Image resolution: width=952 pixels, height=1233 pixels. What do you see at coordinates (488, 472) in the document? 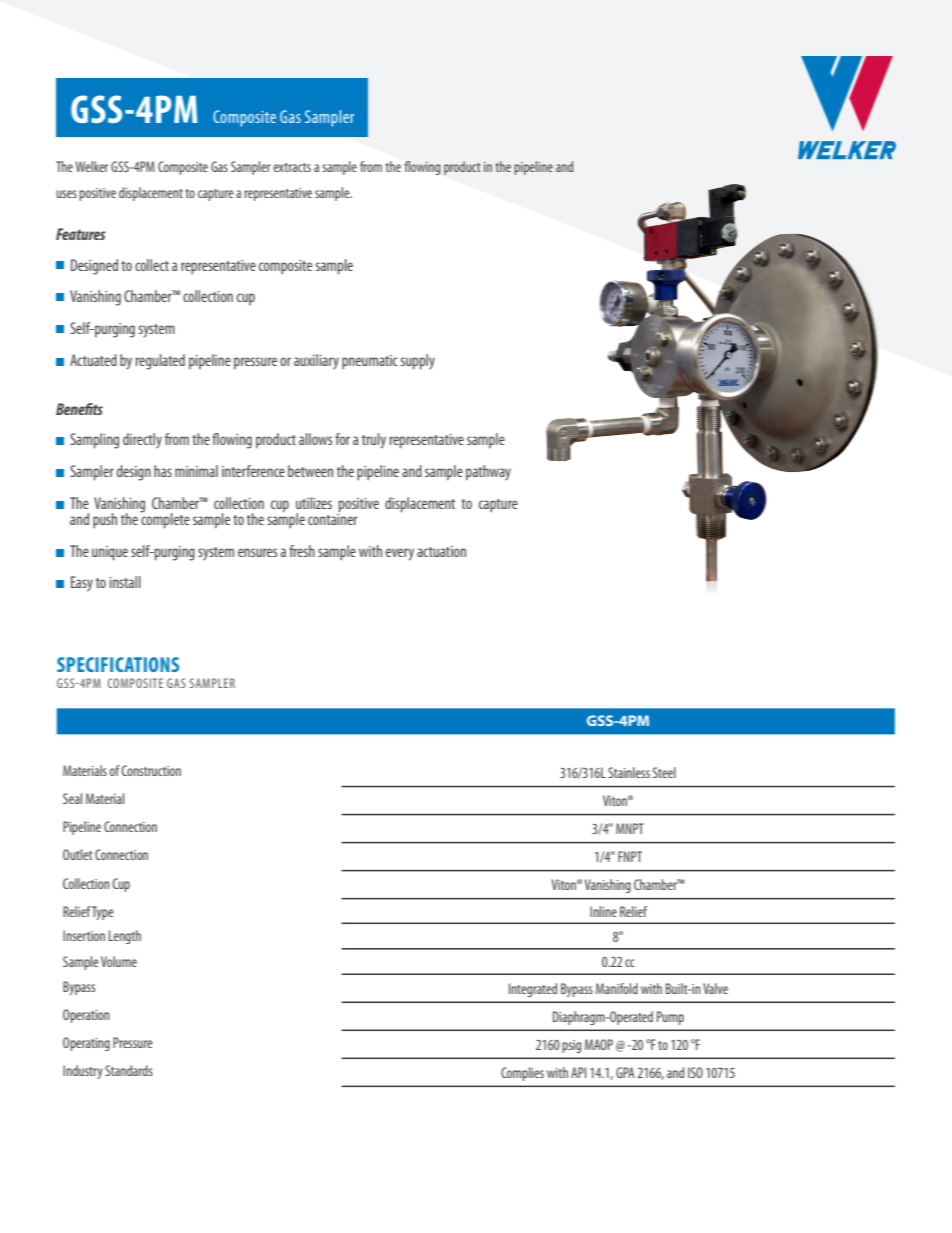
I see `pathway` at bounding box center [488, 472].
